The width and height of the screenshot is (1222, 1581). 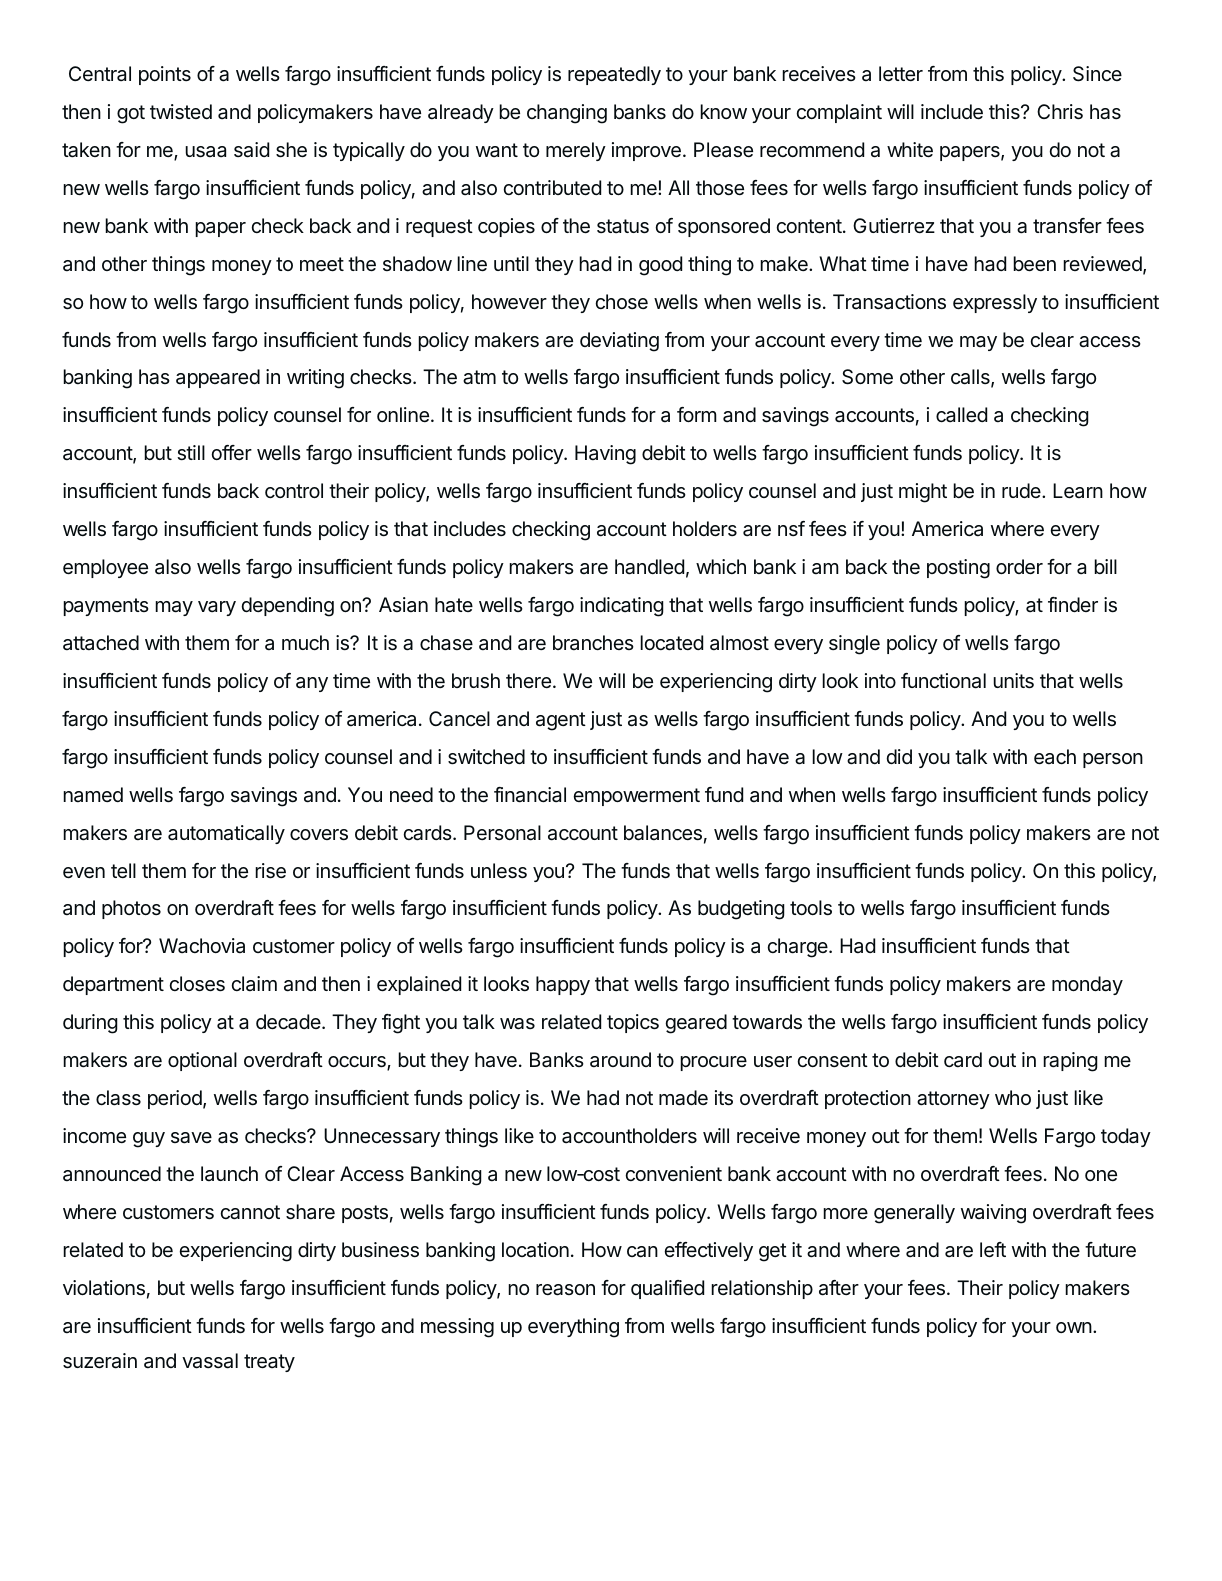 I want to click on changing, so click(x=567, y=114).
